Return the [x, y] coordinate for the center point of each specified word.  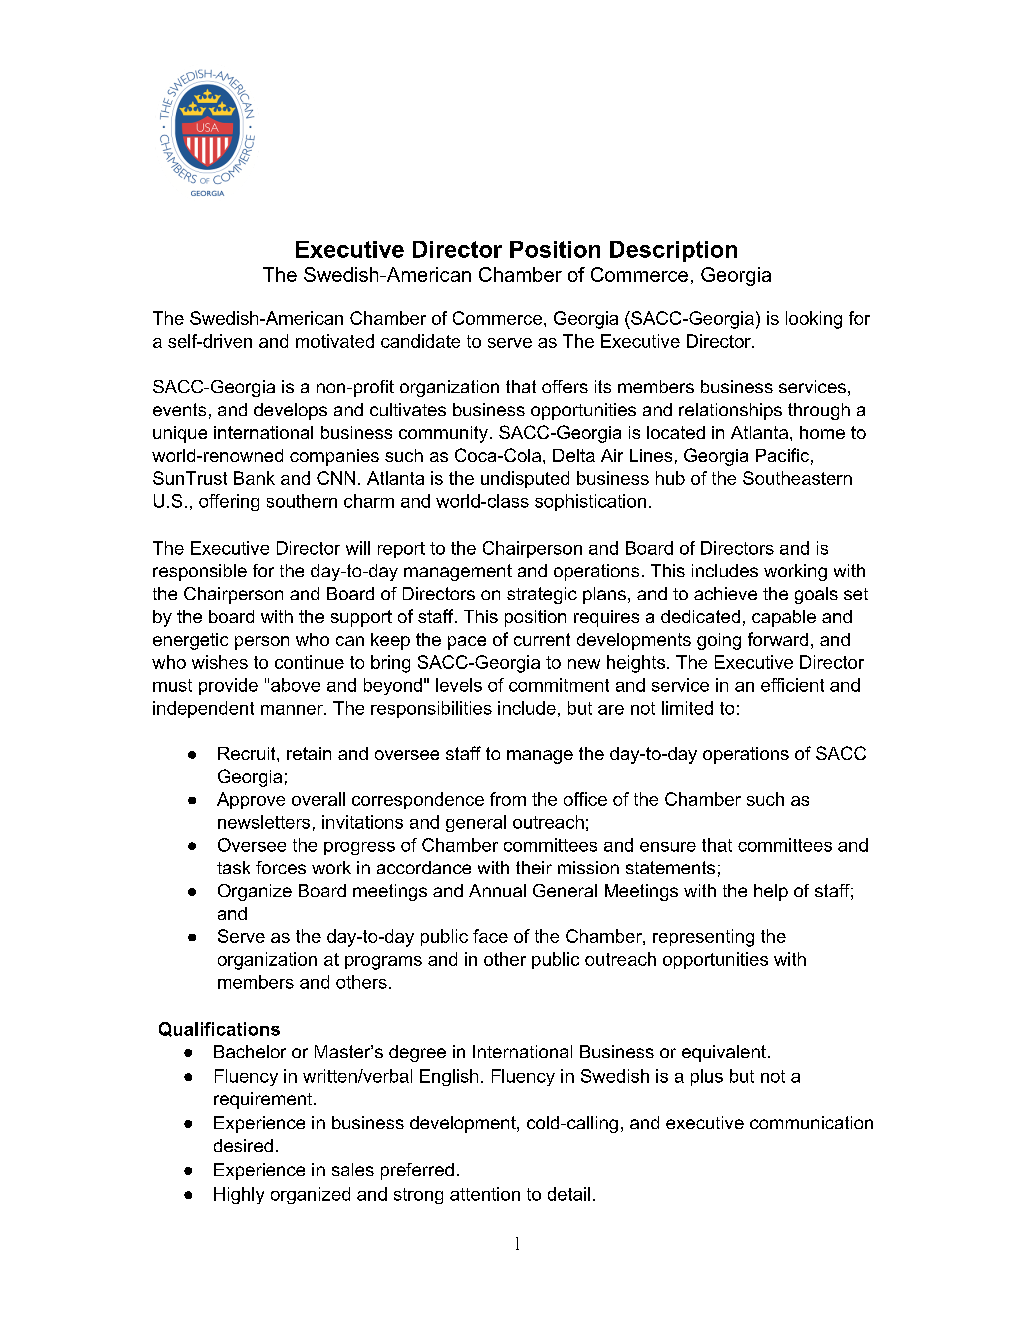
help [771, 892]
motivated [335, 341]
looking [814, 320]
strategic [542, 595]
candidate [420, 341]
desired [243, 1145]
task [233, 867]
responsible [200, 572]
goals [816, 595]
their [534, 867]
